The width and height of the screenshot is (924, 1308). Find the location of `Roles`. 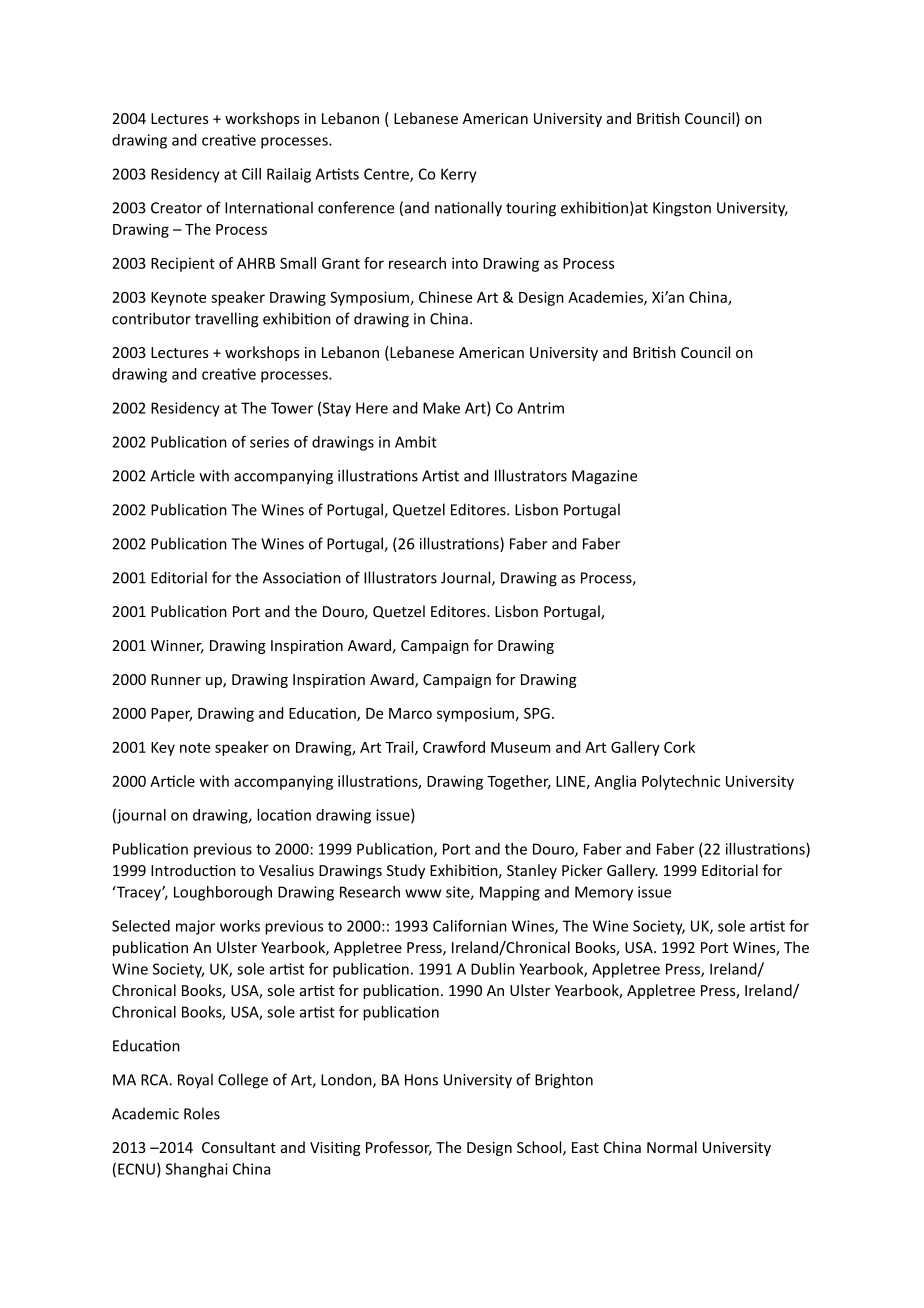

Roles is located at coordinates (202, 1113).
